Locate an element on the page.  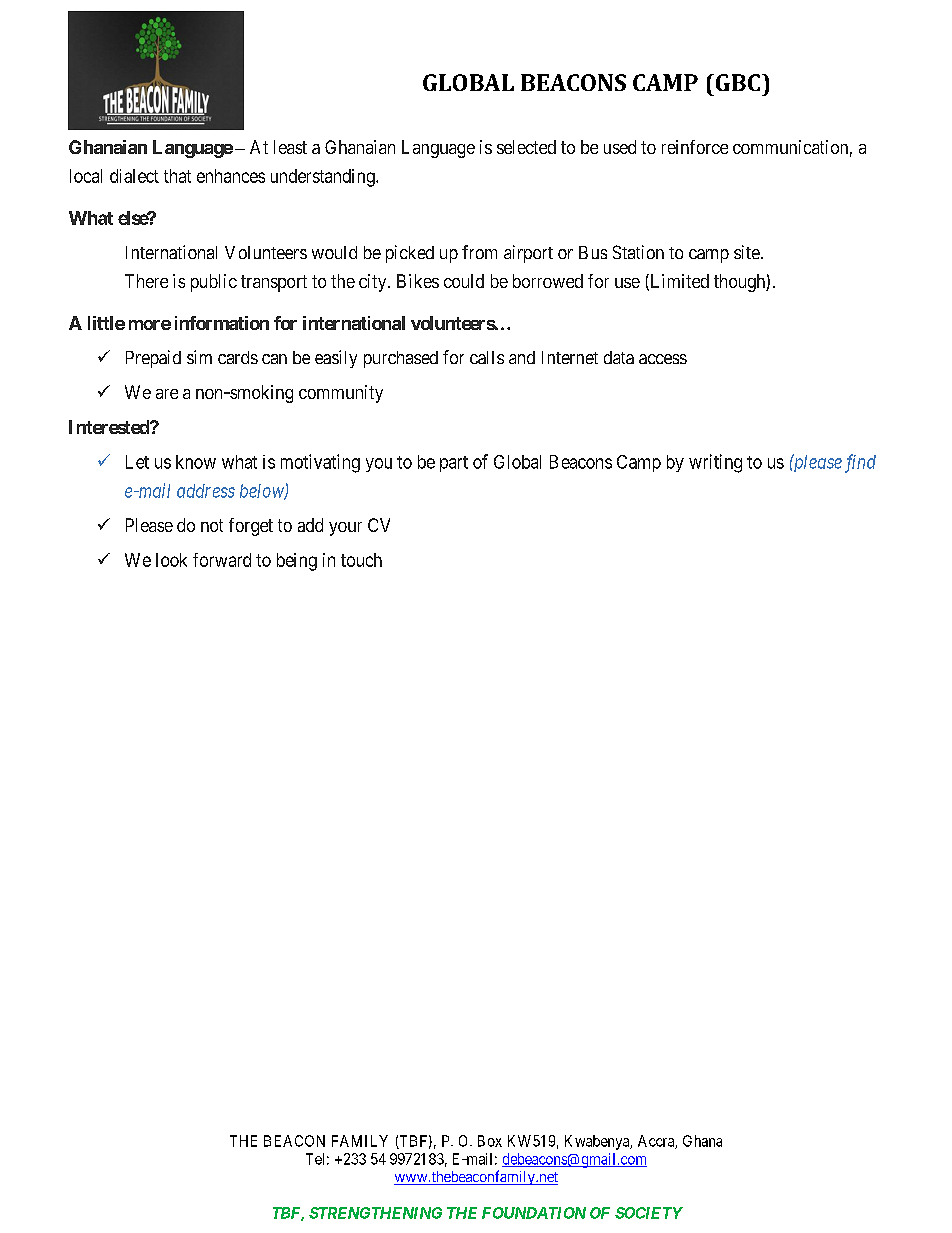
look is located at coordinates (171, 560).
